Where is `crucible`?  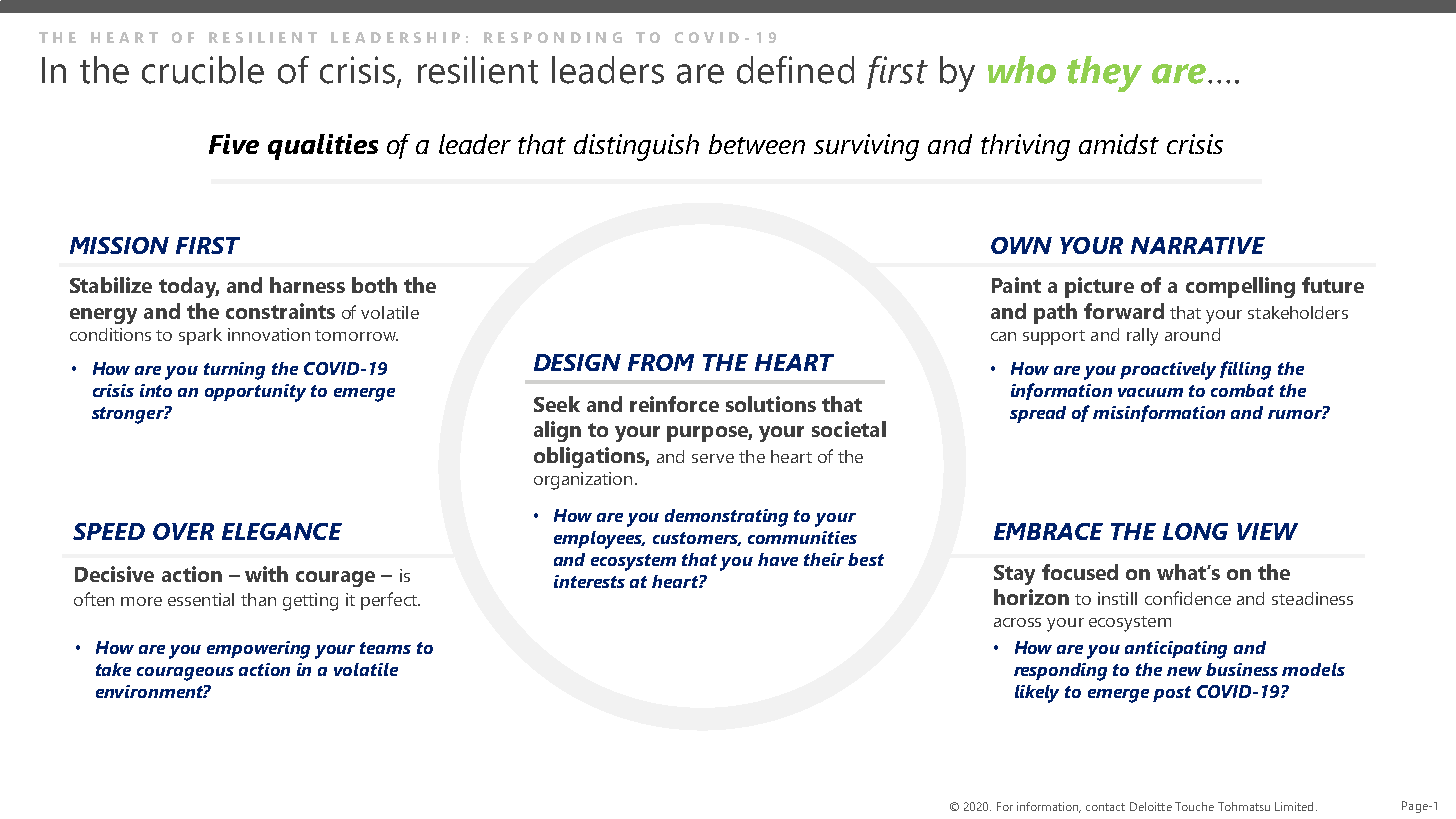 crucible is located at coordinates (203, 70).
